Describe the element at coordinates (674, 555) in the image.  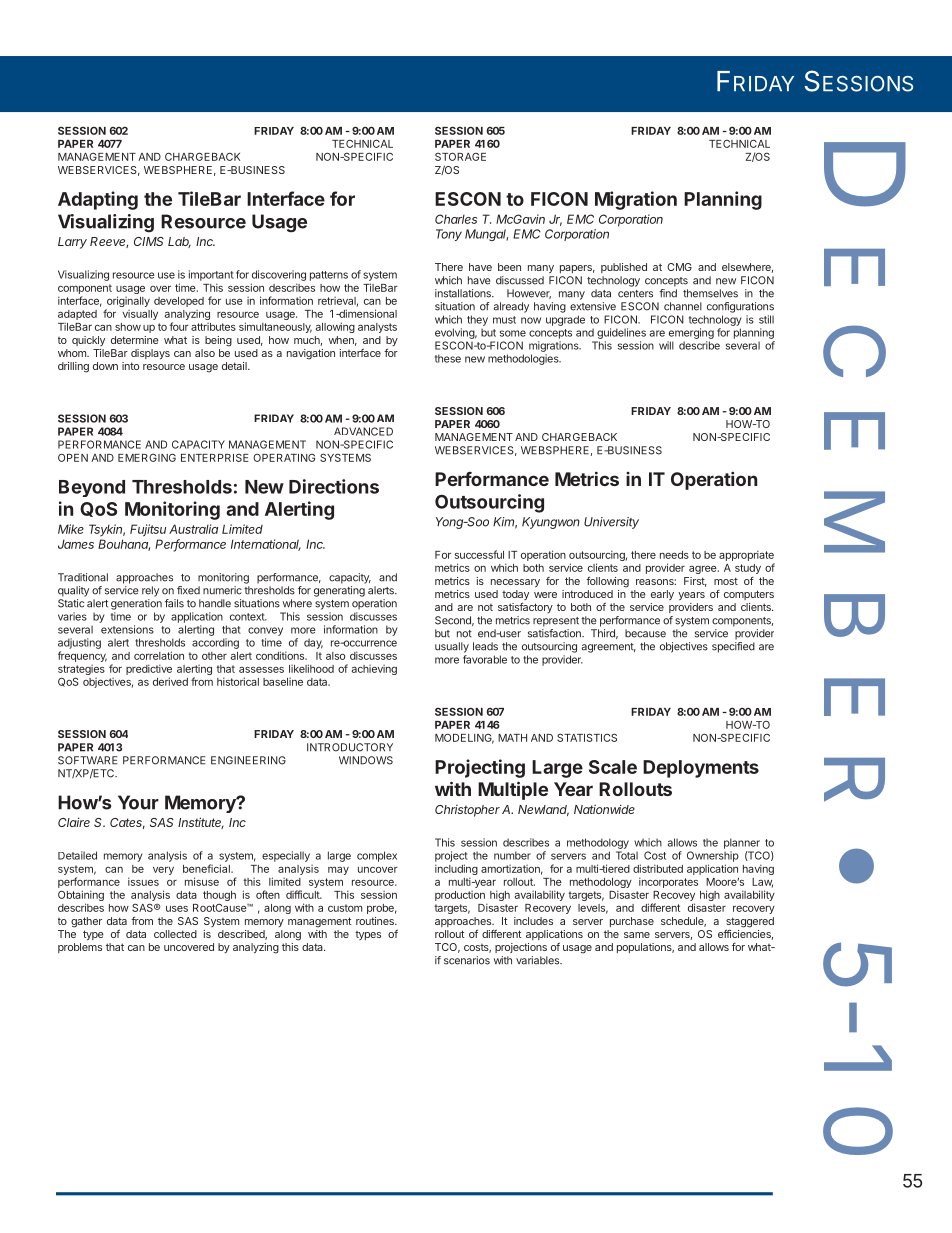
I see `needs` at that location.
